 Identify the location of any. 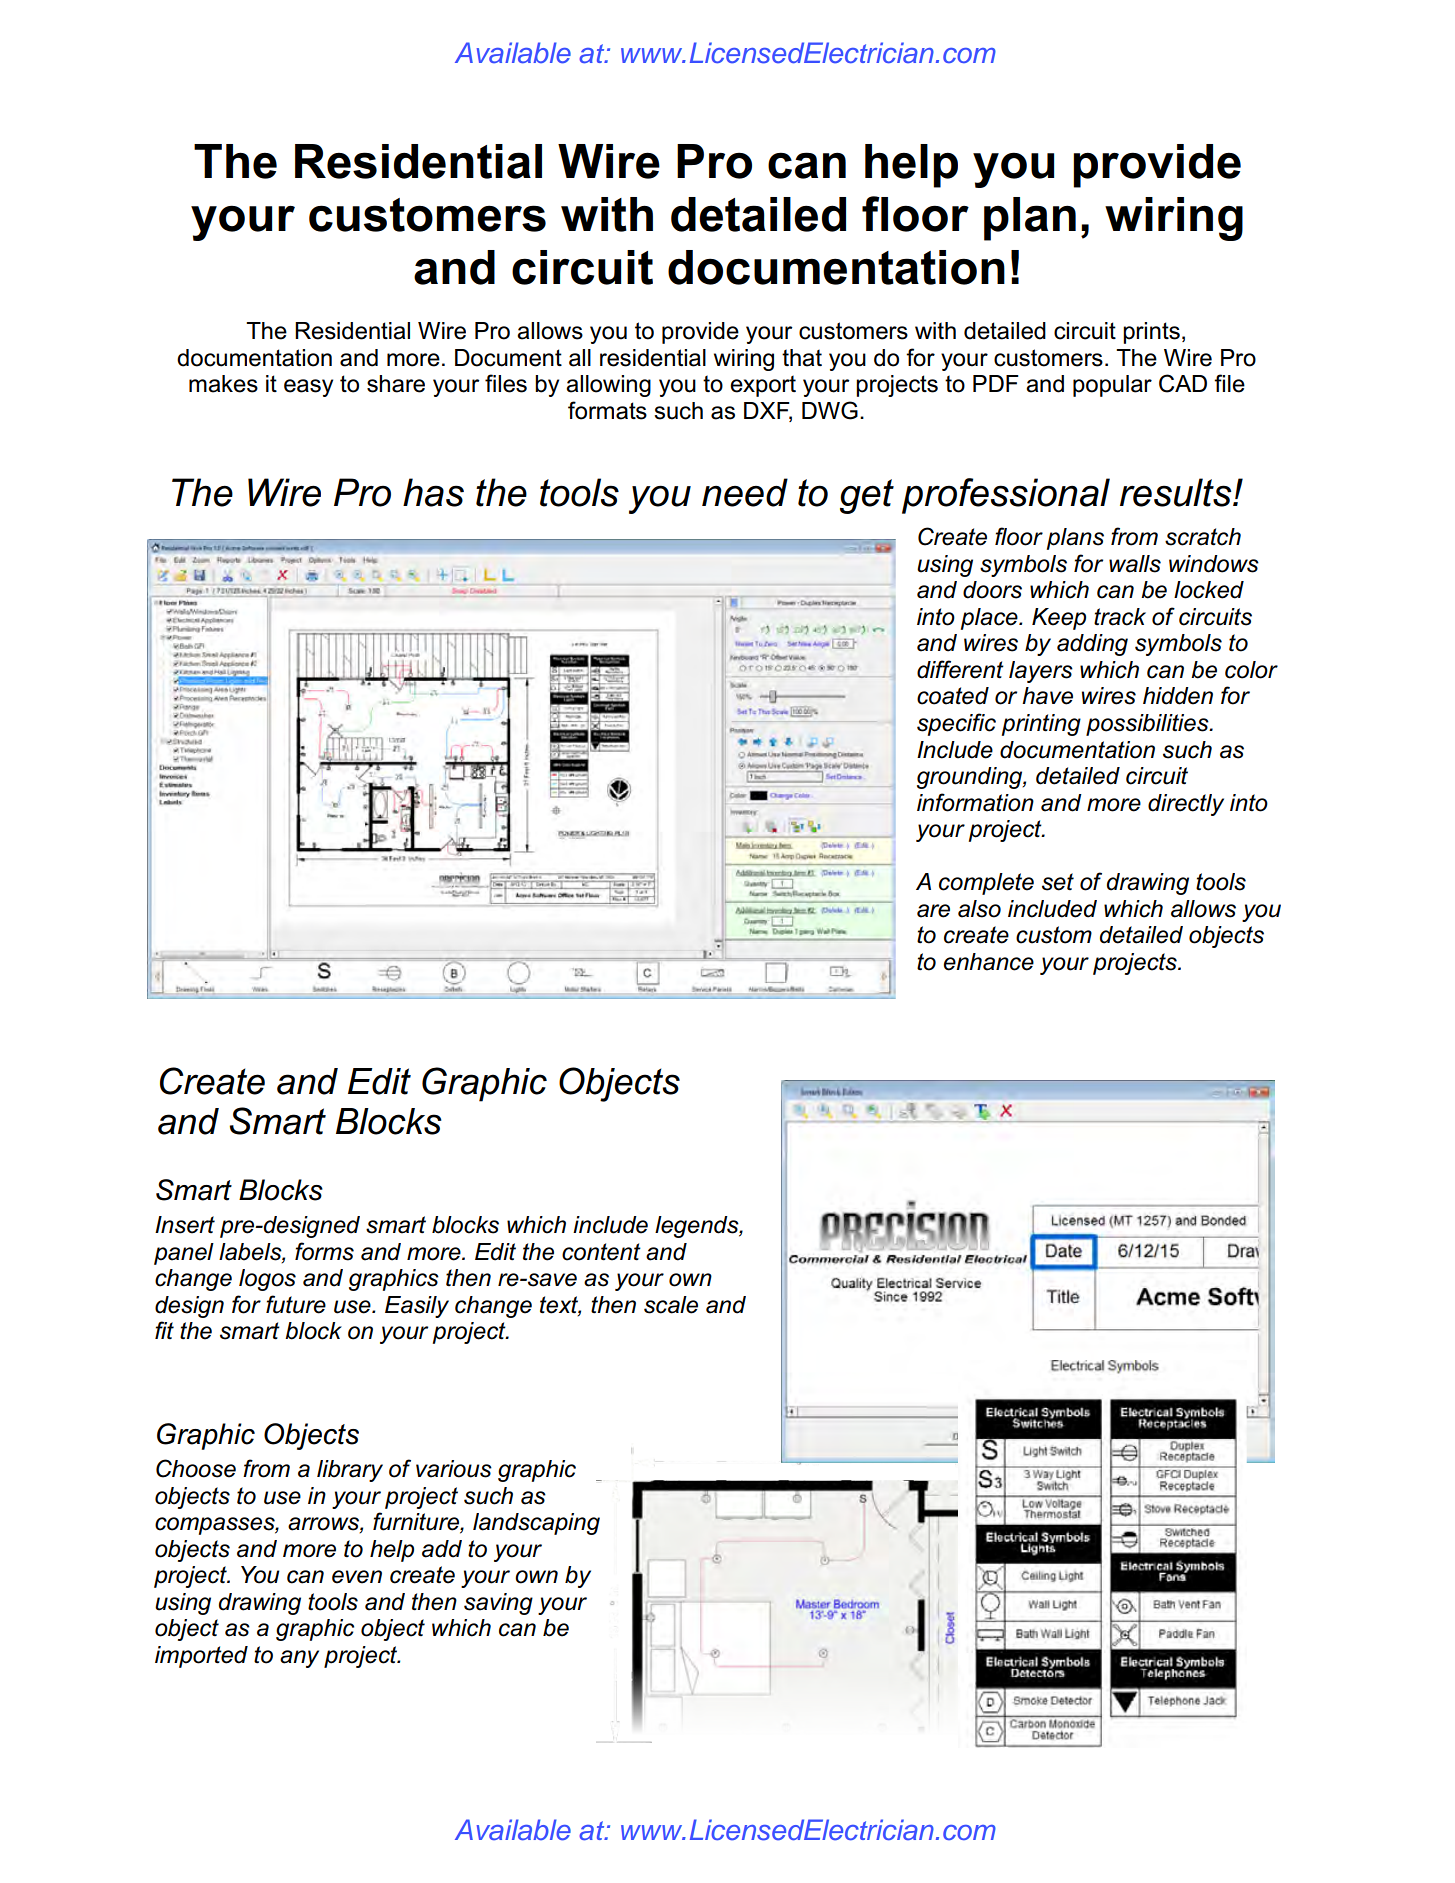
(299, 1659).
